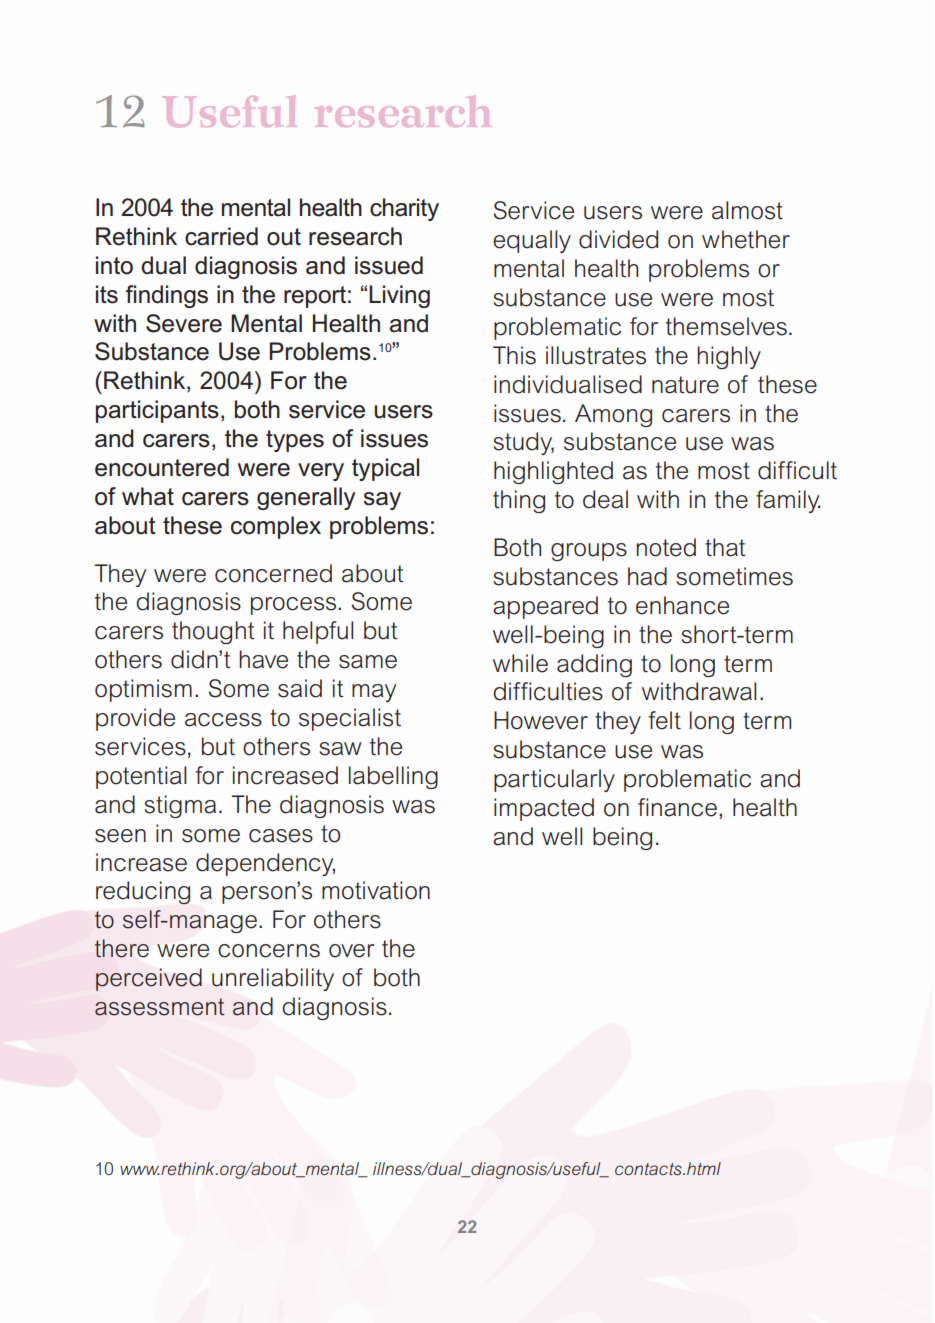 The image size is (935, 1323). I want to click on charity, so click(404, 209).
